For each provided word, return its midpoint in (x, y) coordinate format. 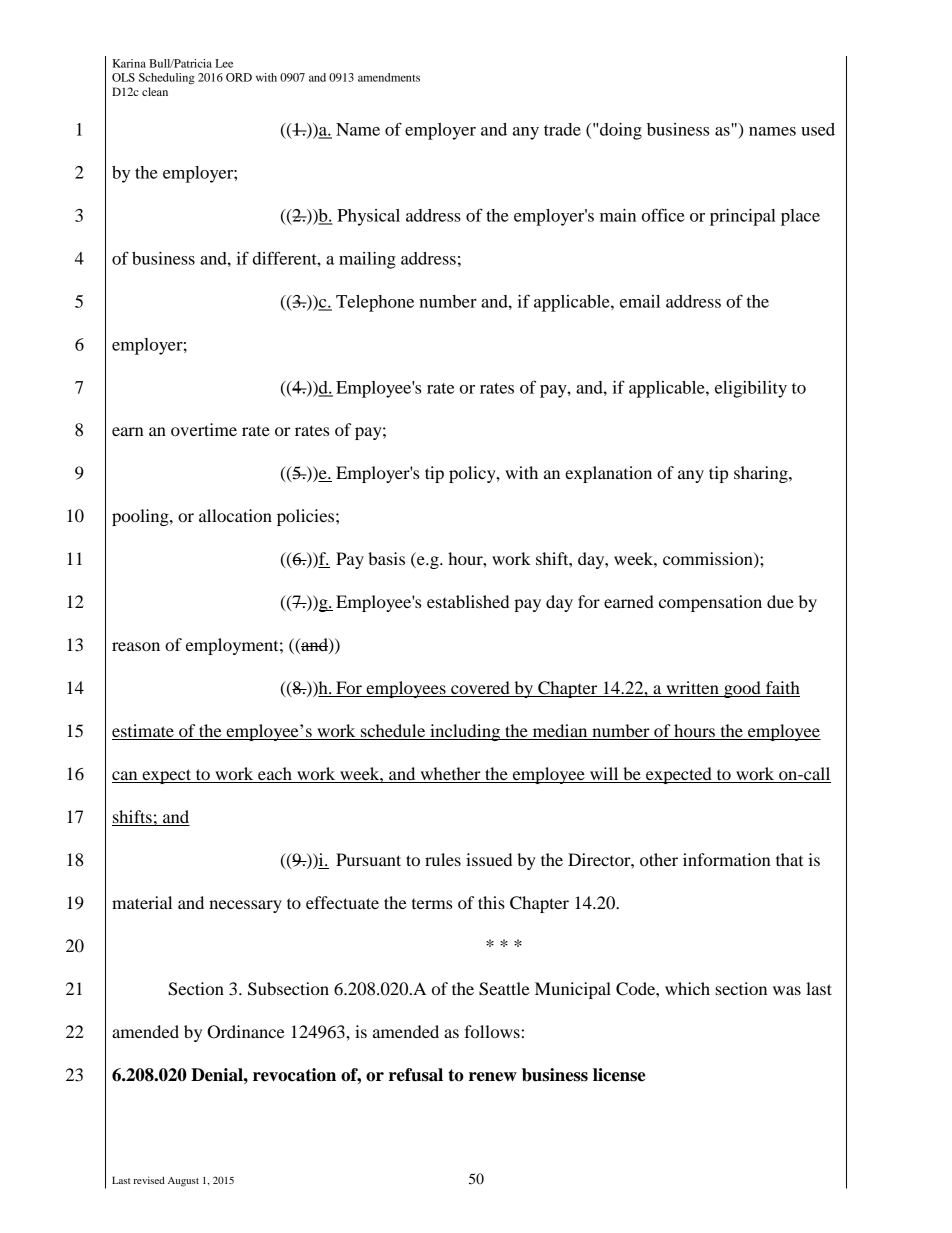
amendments (389, 77)
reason (136, 646)
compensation (710, 603)
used (818, 129)
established (468, 601)
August (183, 1182)
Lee (224, 63)
